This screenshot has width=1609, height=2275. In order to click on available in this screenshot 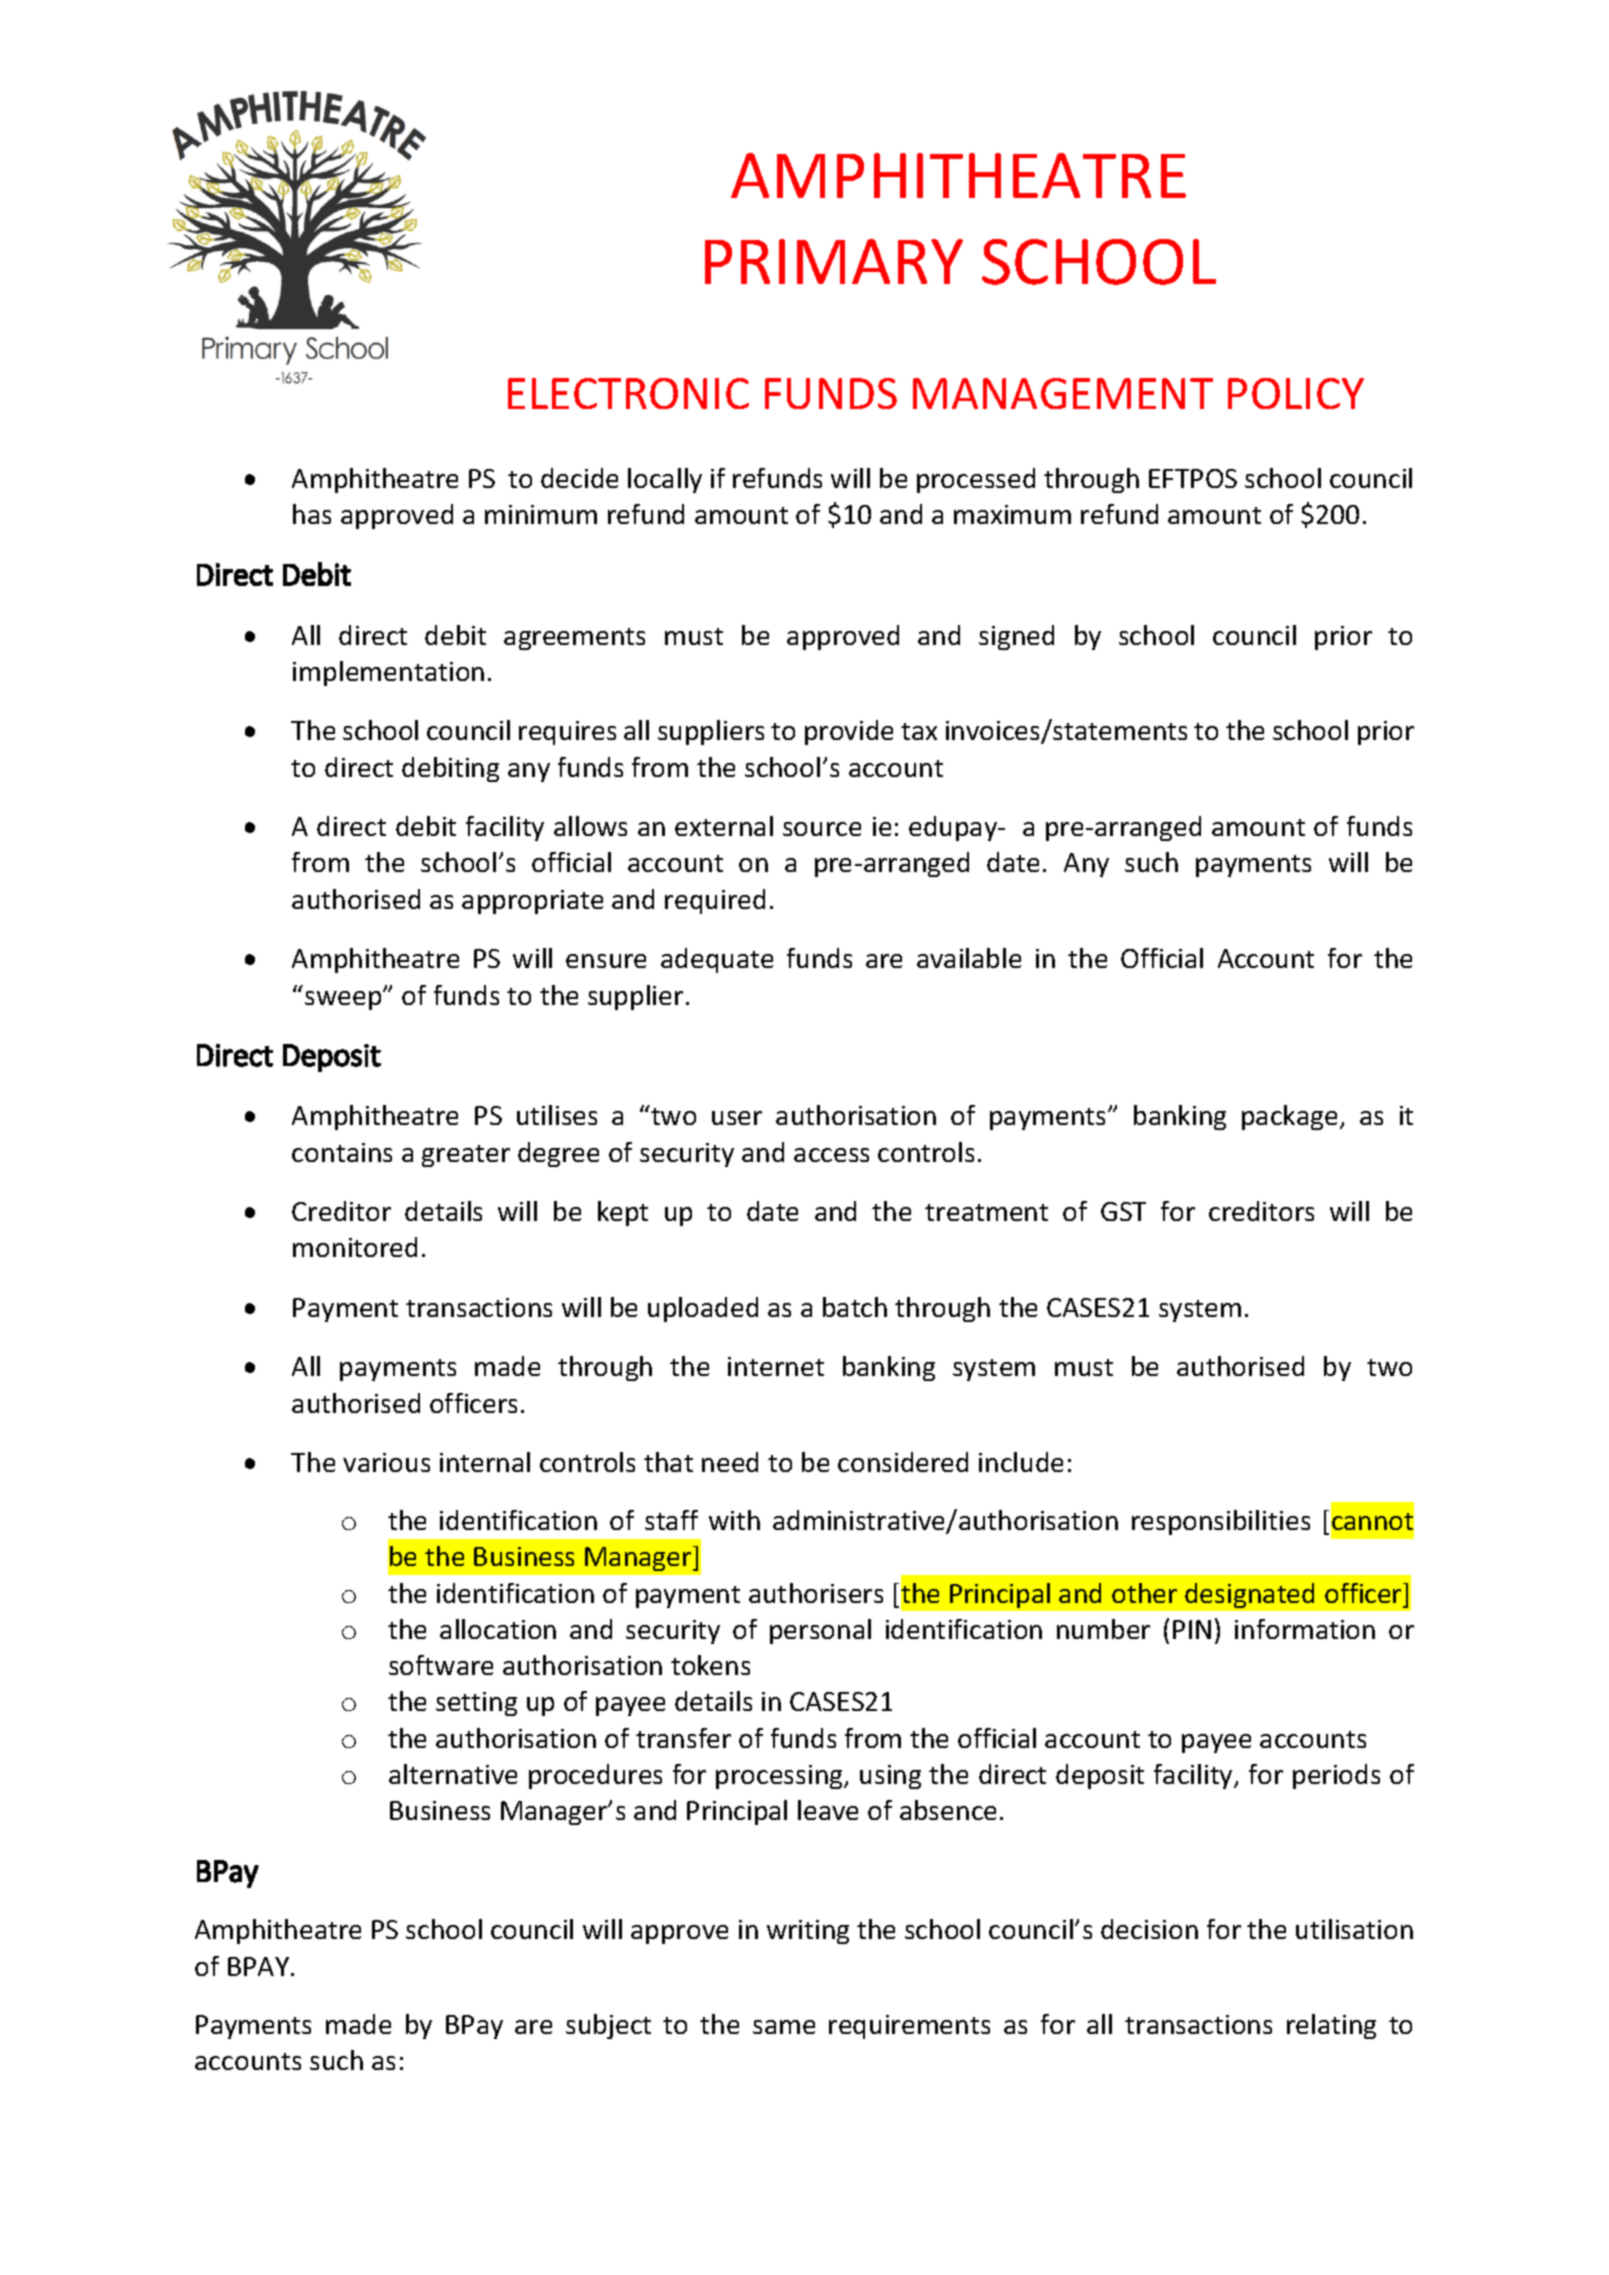, I will do `click(969, 958)`.
